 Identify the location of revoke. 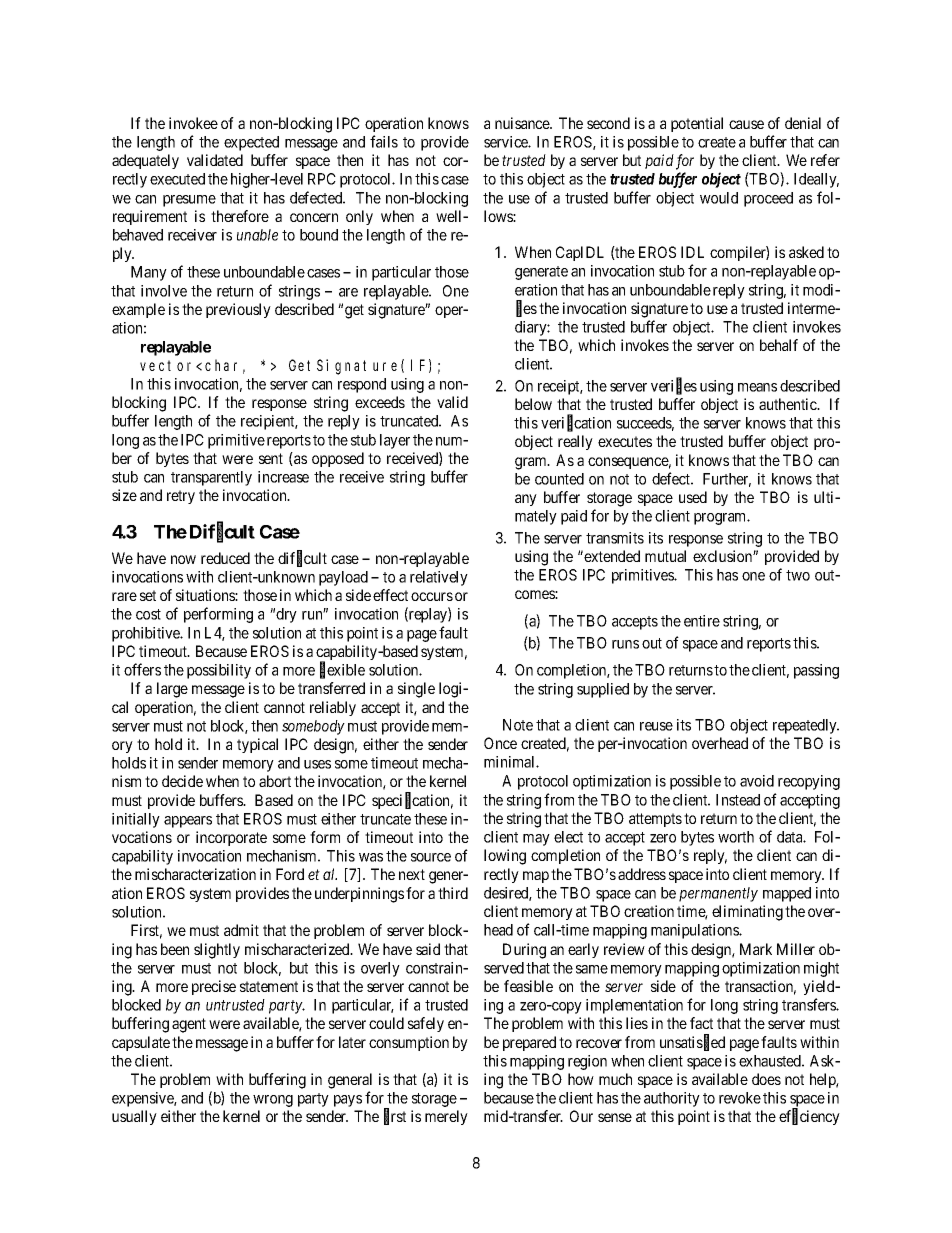
(740, 1098).
